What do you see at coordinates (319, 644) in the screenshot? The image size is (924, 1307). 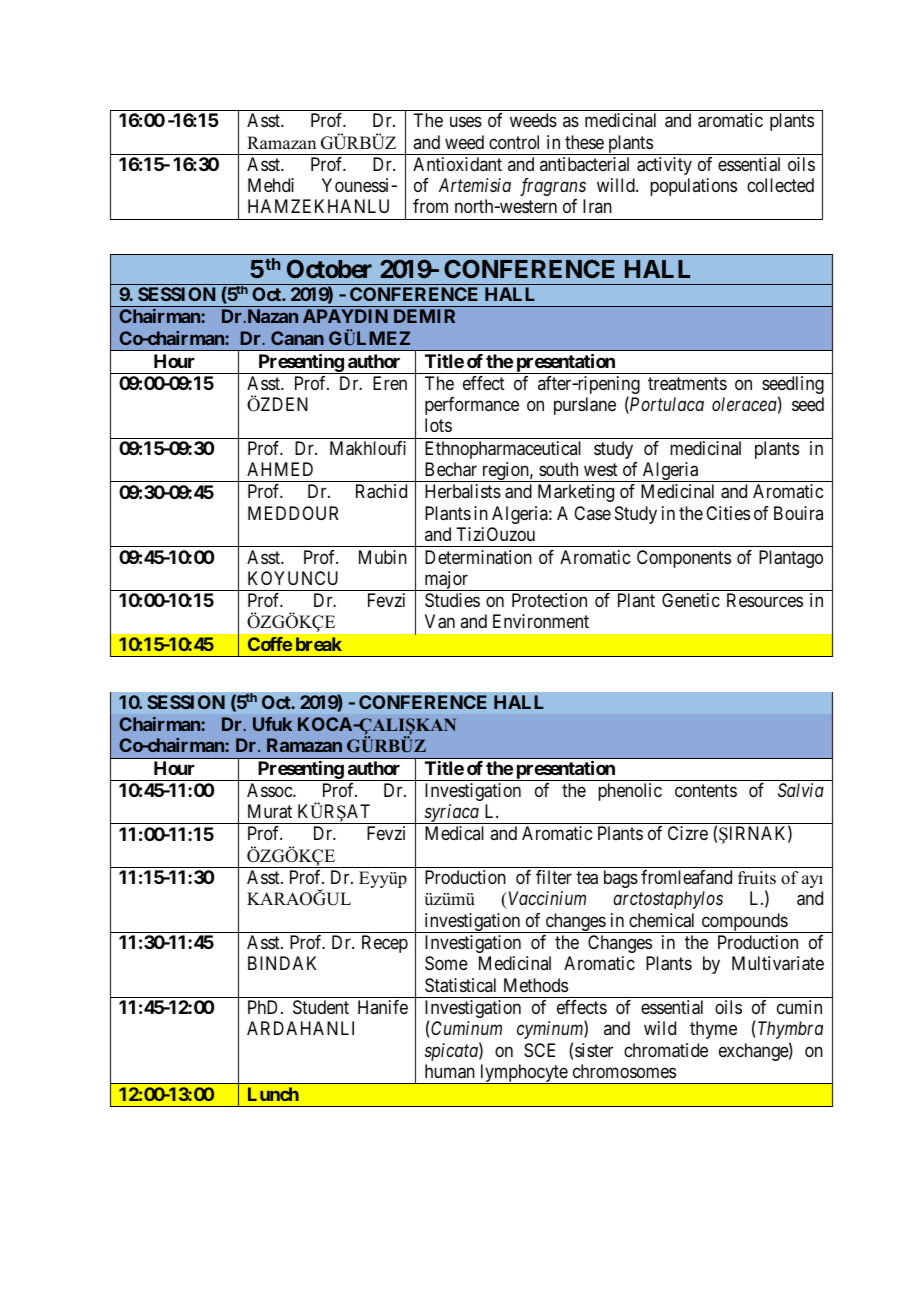 I see `break` at bounding box center [319, 644].
